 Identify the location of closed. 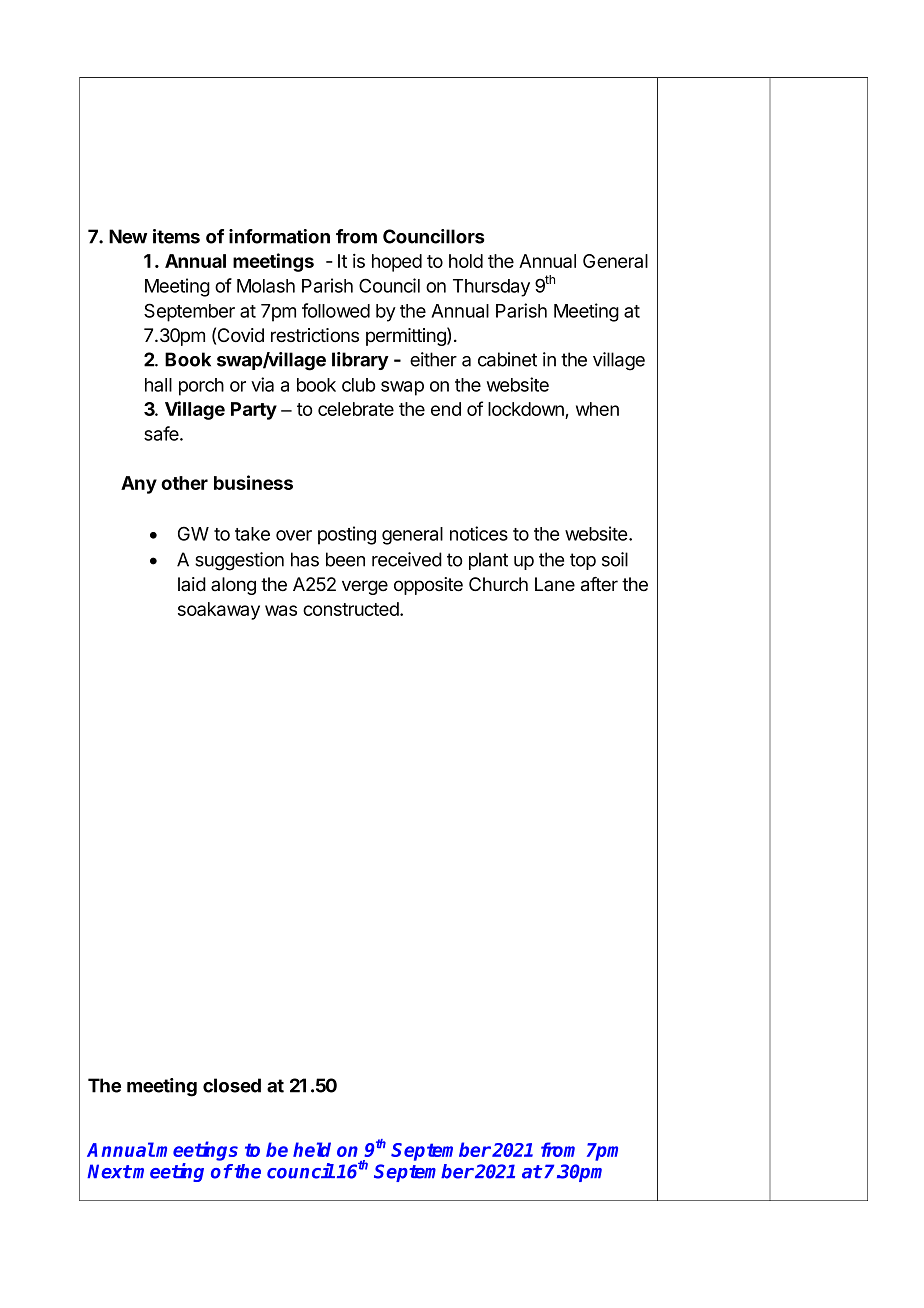
(232, 1085).
